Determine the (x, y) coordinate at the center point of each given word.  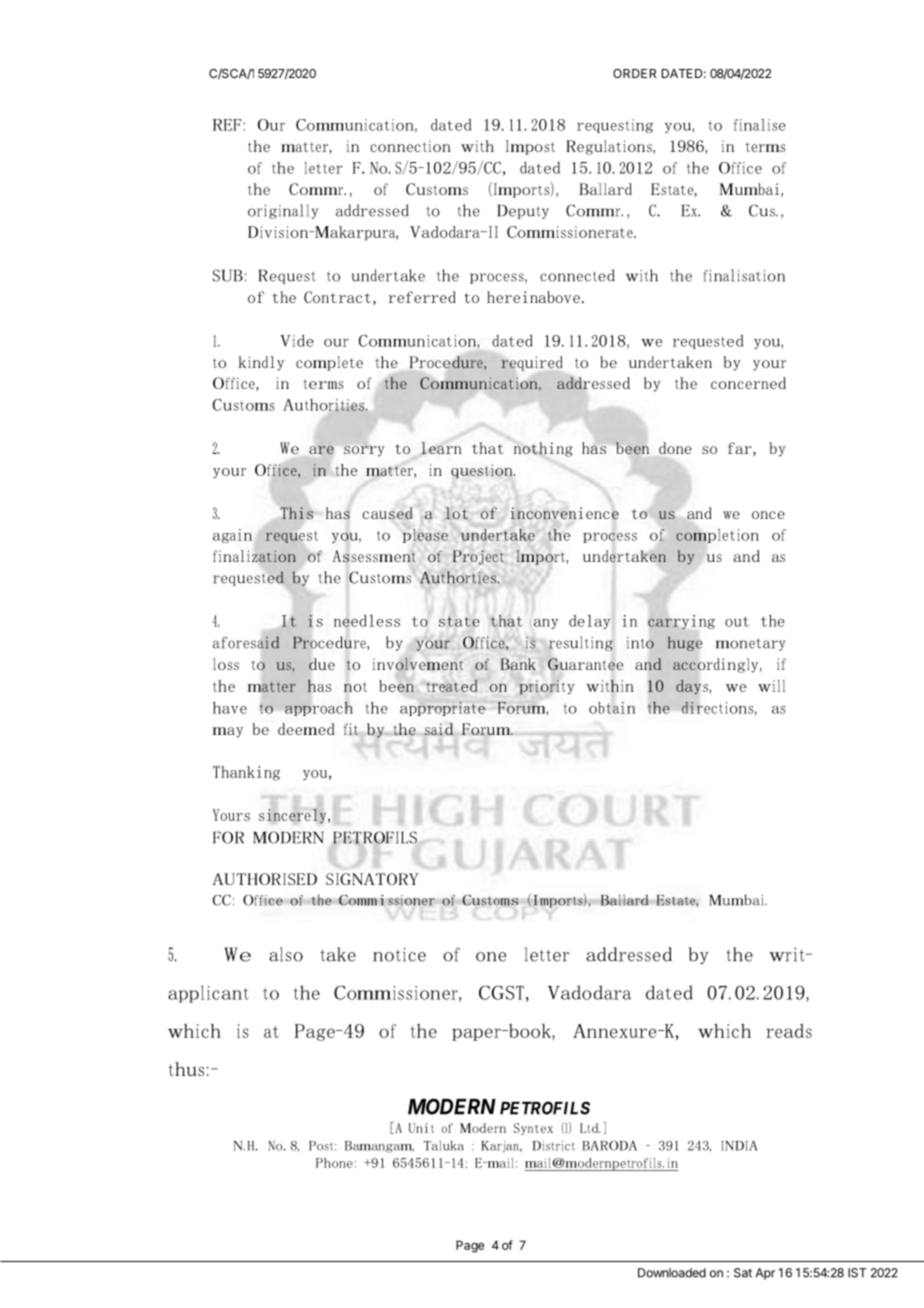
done (675, 448)
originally (283, 211)
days (692, 687)
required (532, 363)
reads (789, 1031)
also (286, 954)
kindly (261, 363)
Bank (518, 664)
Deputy (523, 212)
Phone (334, 1163)
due (322, 664)
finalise (759, 125)
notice (399, 954)
